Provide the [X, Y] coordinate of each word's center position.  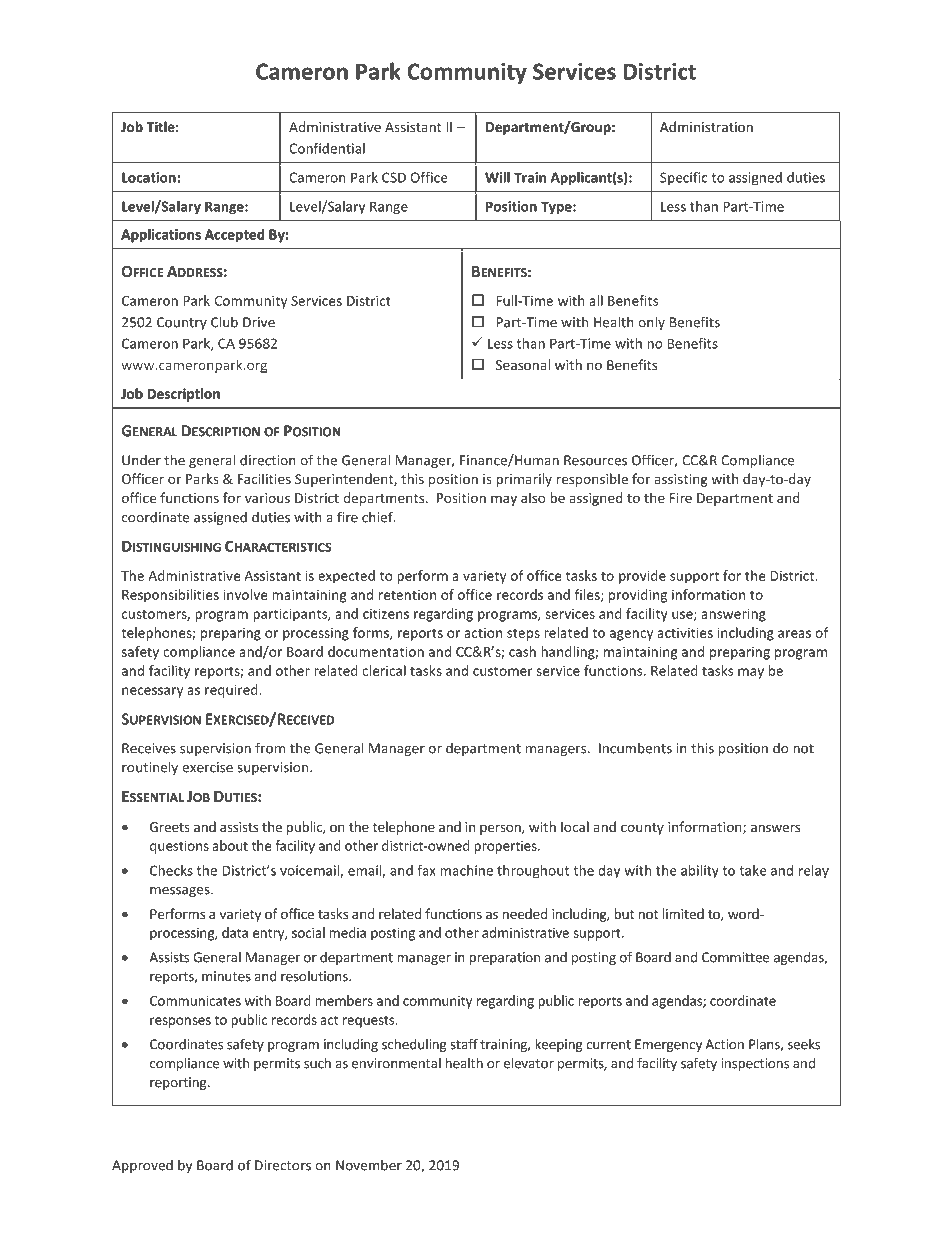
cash [522, 651]
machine [466, 870]
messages [181, 892]
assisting [681, 480]
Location [150, 177]
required [232, 691]
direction [268, 460]
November [369, 1165]
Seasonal [523, 364]
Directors [283, 1165]
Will [497, 177]
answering [733, 615]
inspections [755, 1064]
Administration [706, 126]
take [752, 870]
